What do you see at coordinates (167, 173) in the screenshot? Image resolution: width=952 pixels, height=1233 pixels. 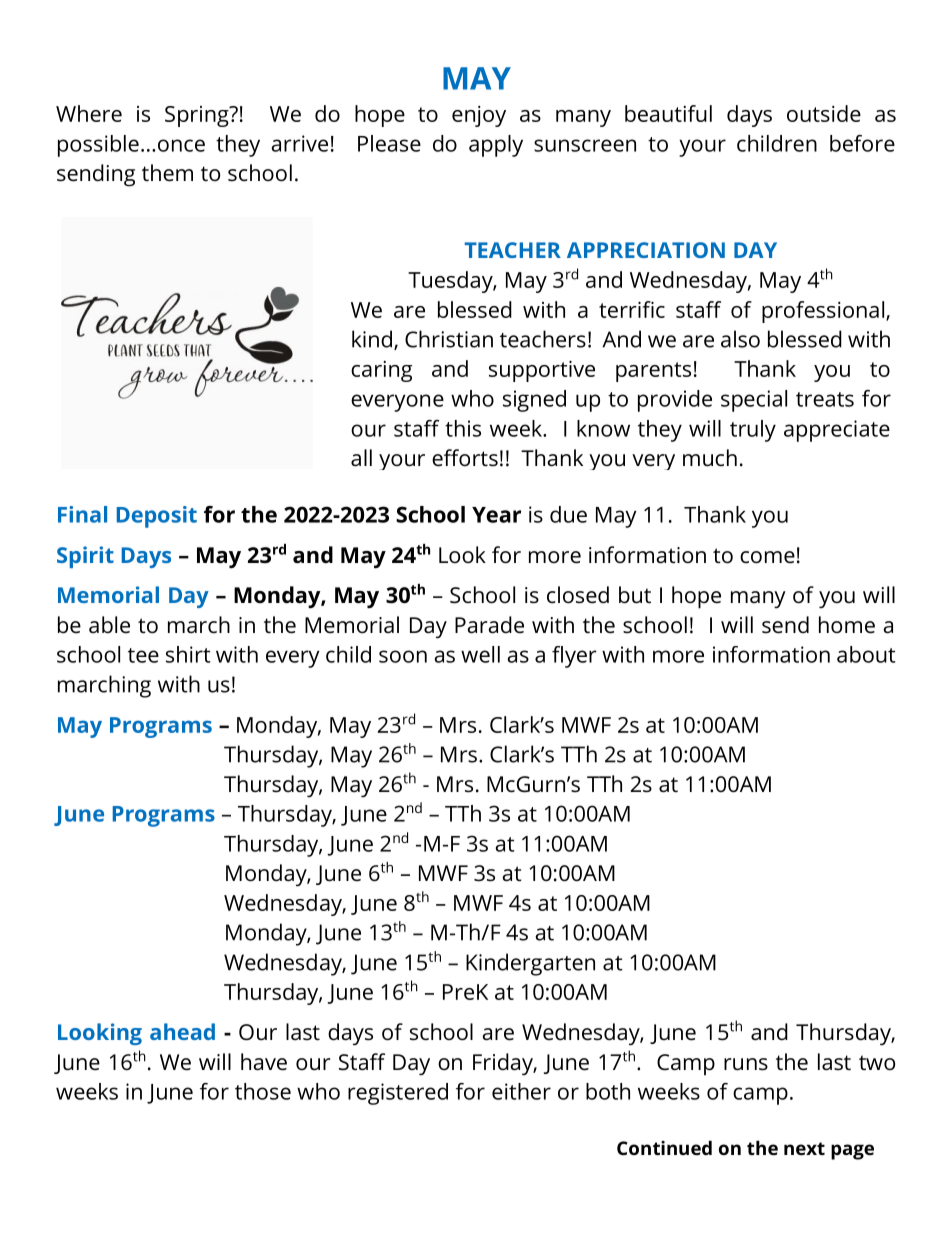 I see `them` at bounding box center [167, 173].
